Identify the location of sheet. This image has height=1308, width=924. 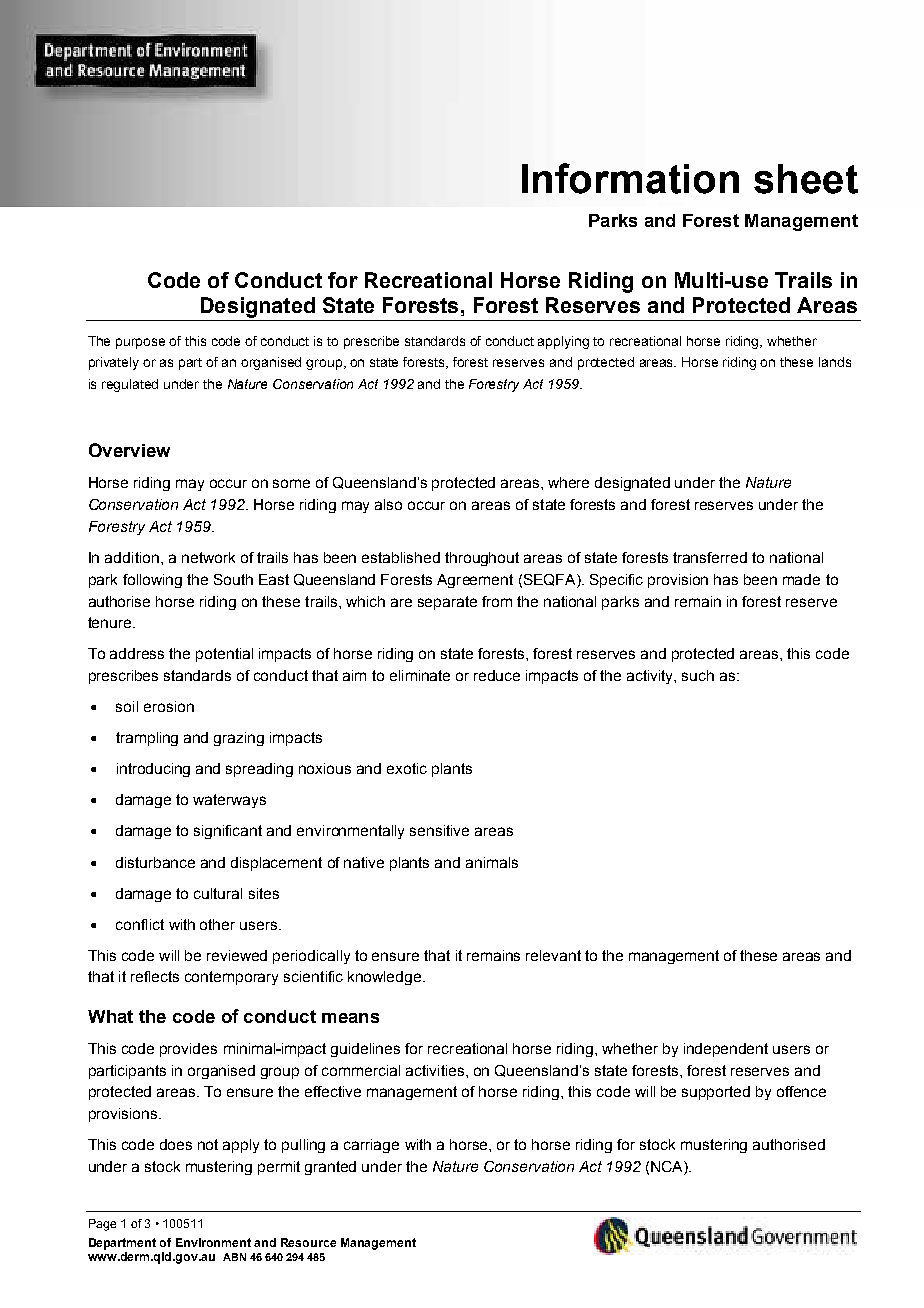
(806, 179).
